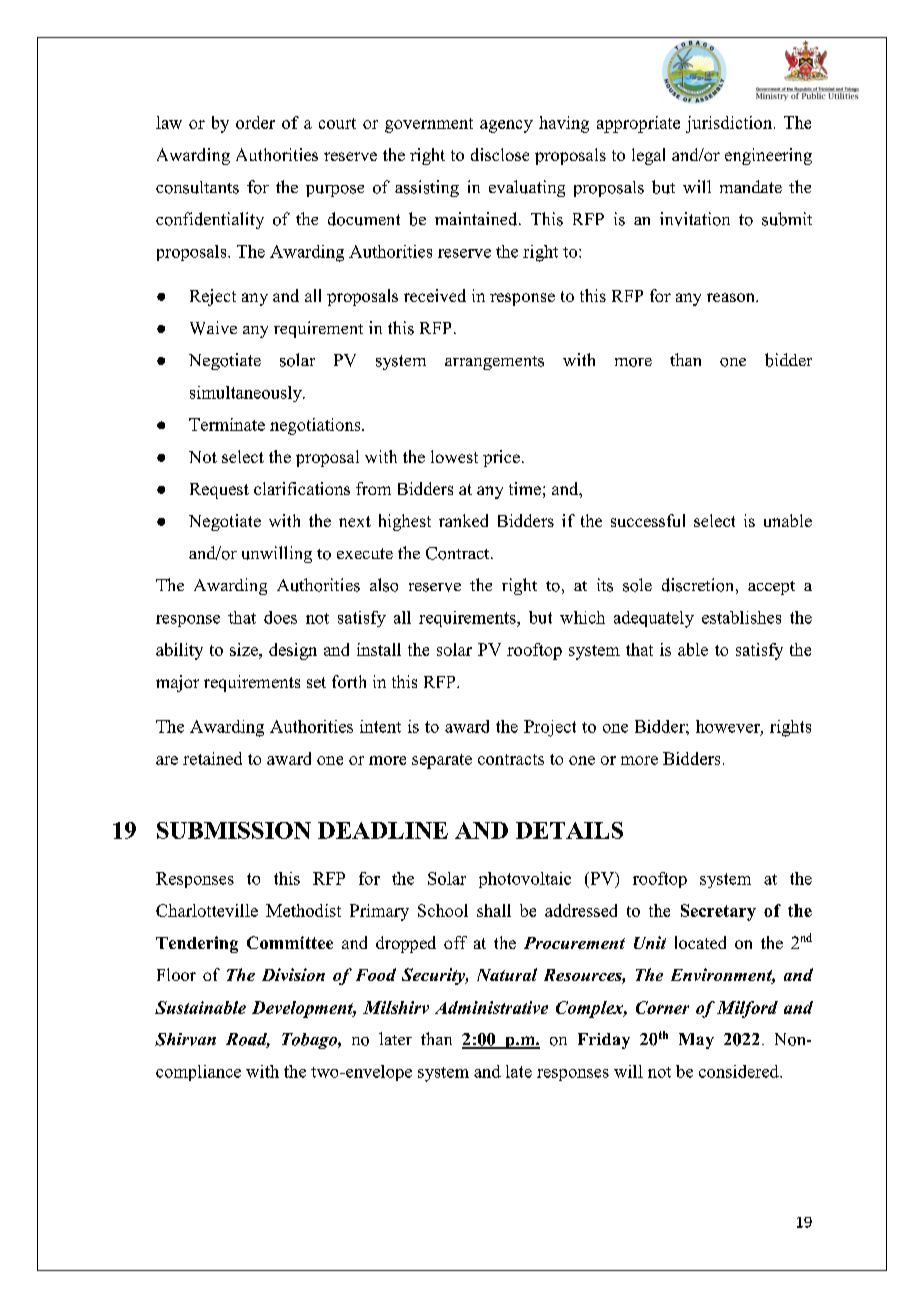 The width and height of the document is (924, 1308). Describe the element at coordinates (730, 124) in the document. I see `jurisdiction` at that location.
